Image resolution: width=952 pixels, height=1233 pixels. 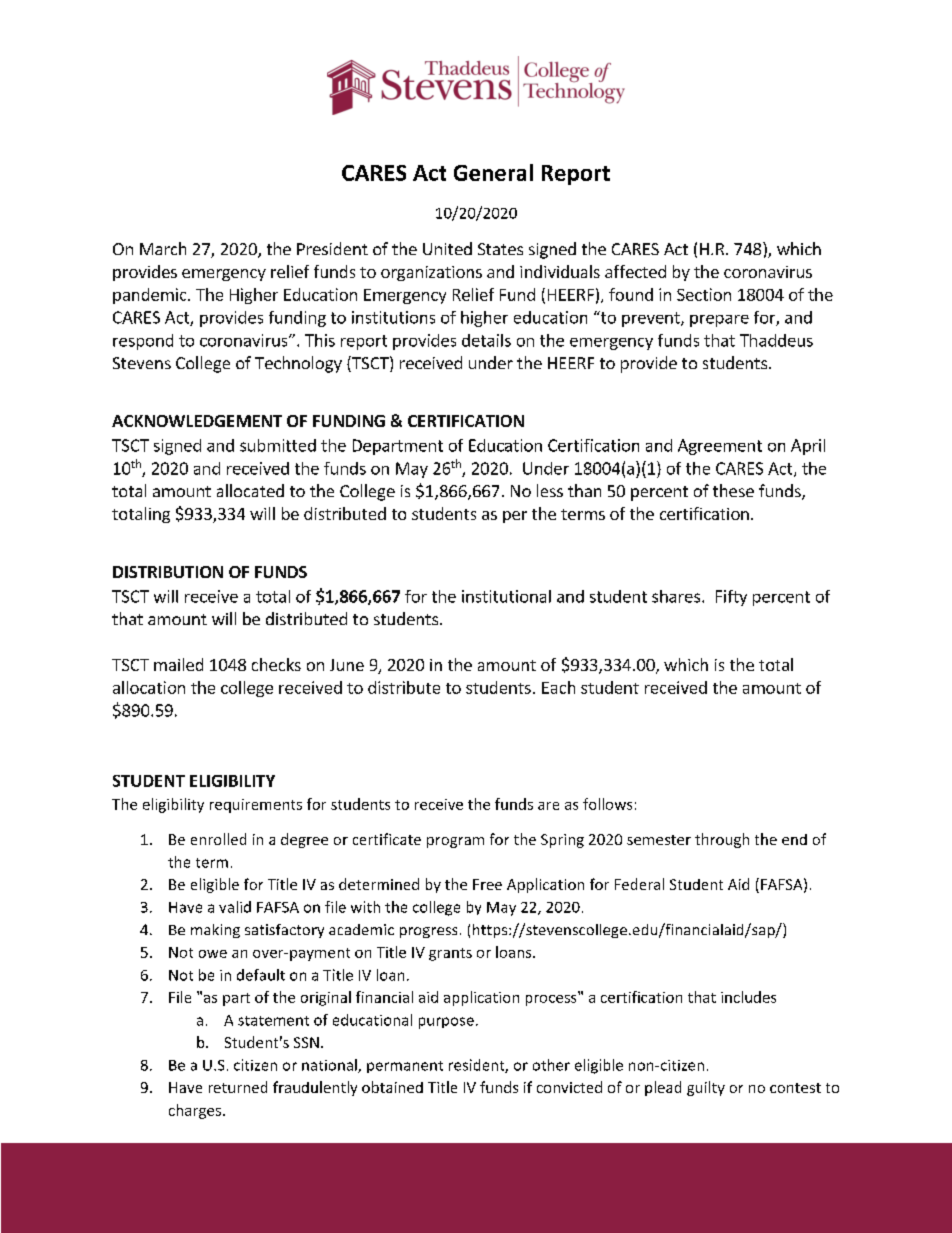 What do you see at coordinates (493, 172) in the document?
I see `General` at bounding box center [493, 172].
